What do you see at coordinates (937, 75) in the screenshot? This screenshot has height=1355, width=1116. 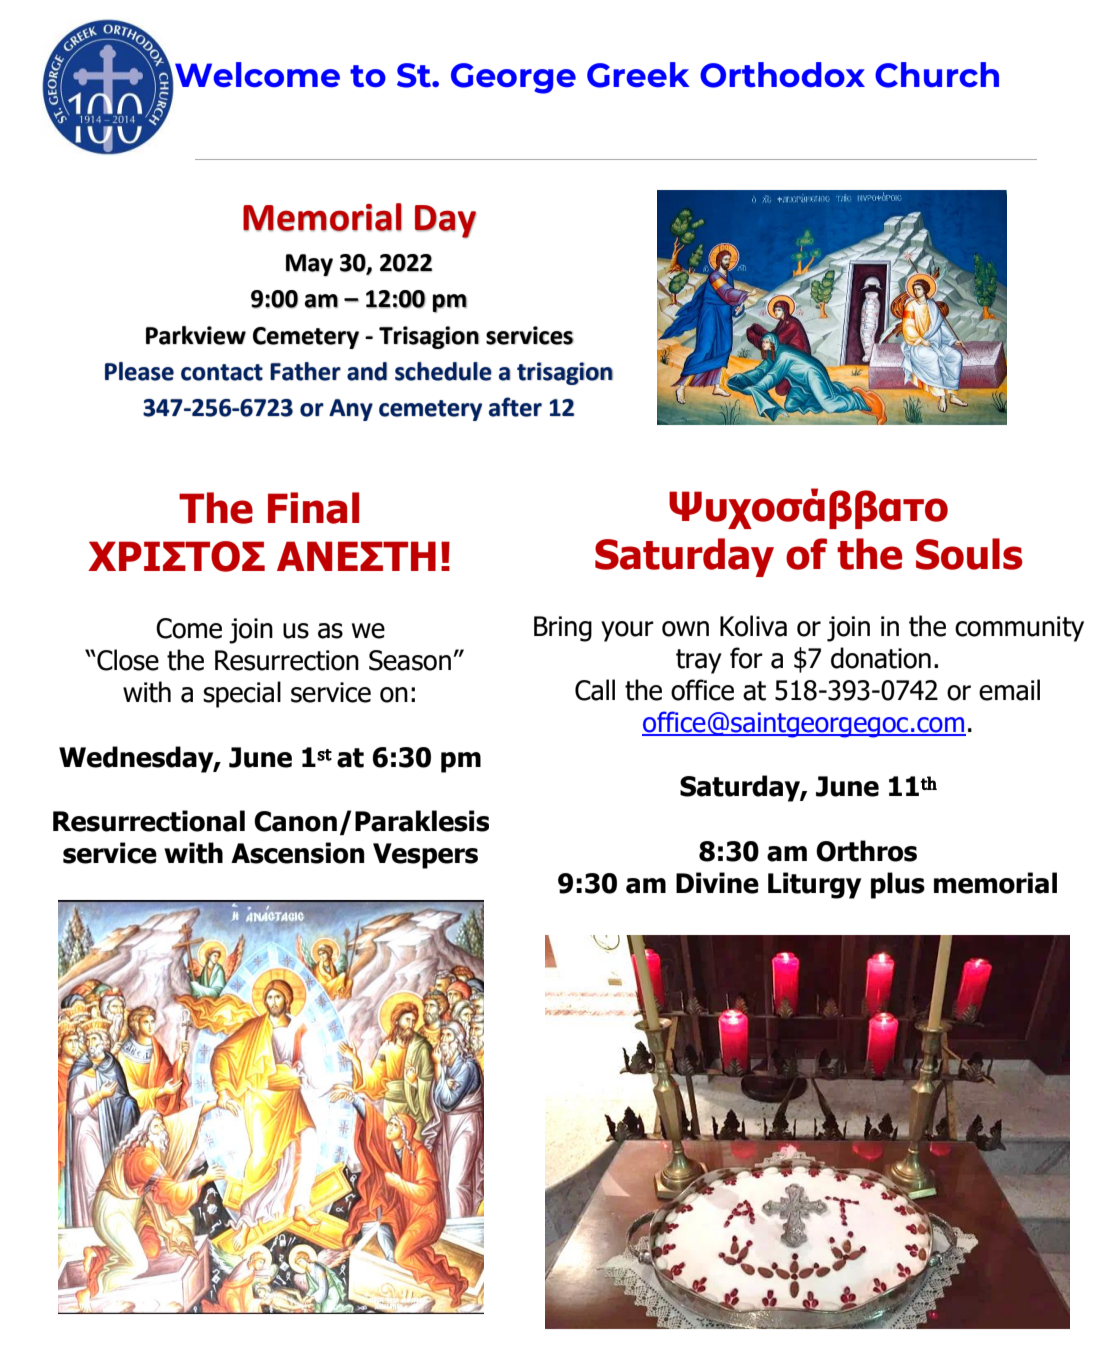 I see `Church` at bounding box center [937, 75].
